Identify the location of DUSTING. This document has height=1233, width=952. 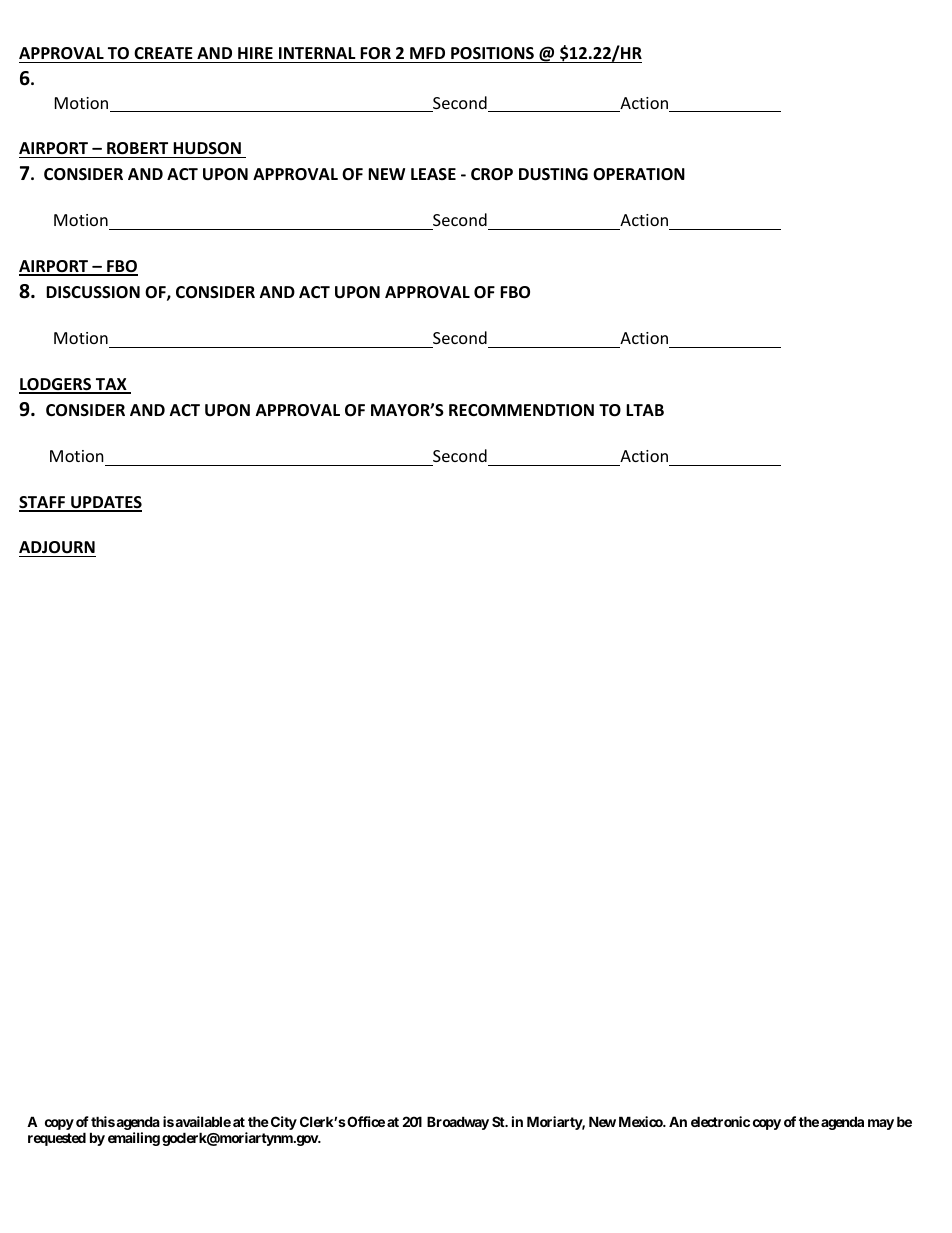
(553, 174).
